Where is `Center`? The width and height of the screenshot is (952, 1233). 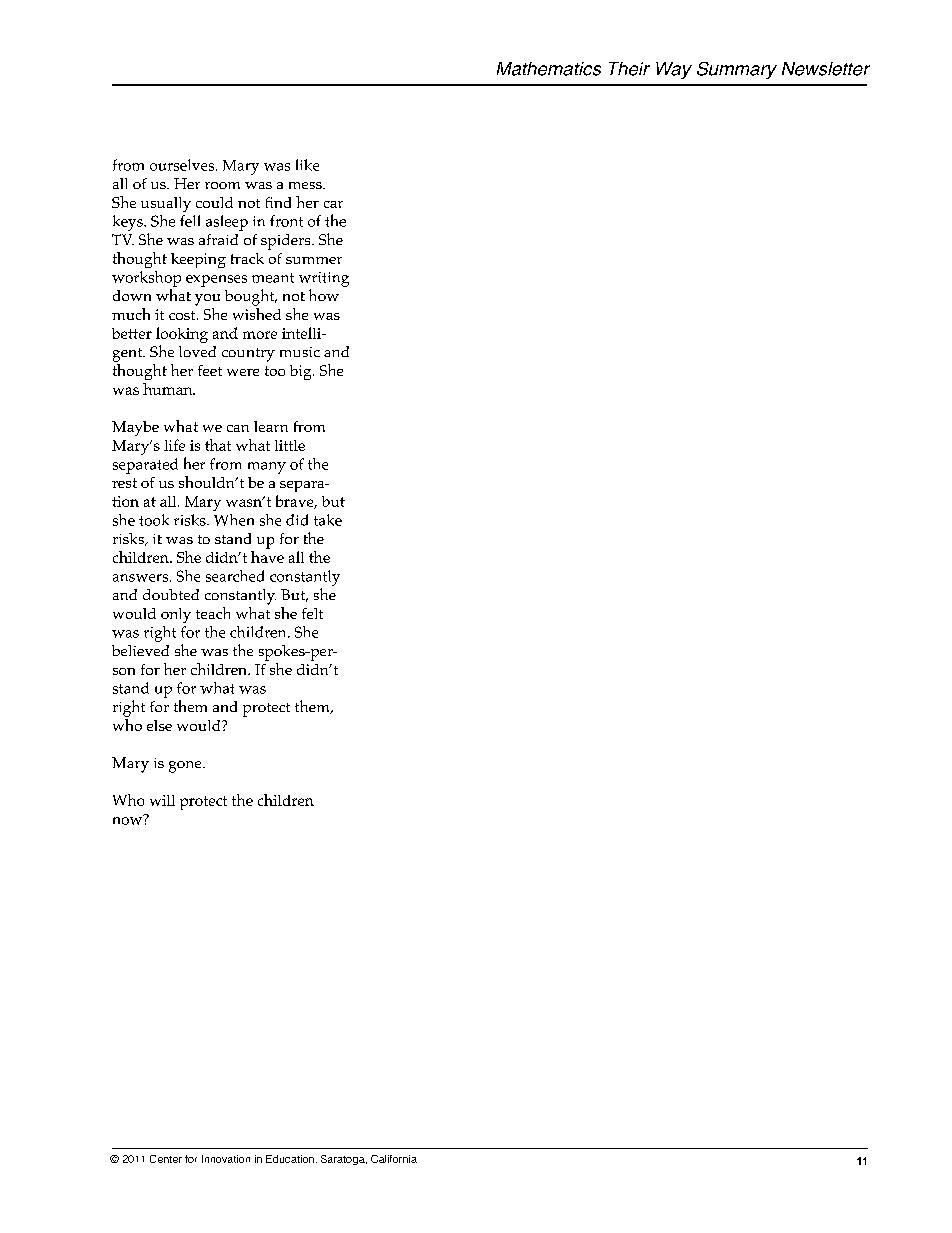
Center is located at coordinates (166, 1159).
